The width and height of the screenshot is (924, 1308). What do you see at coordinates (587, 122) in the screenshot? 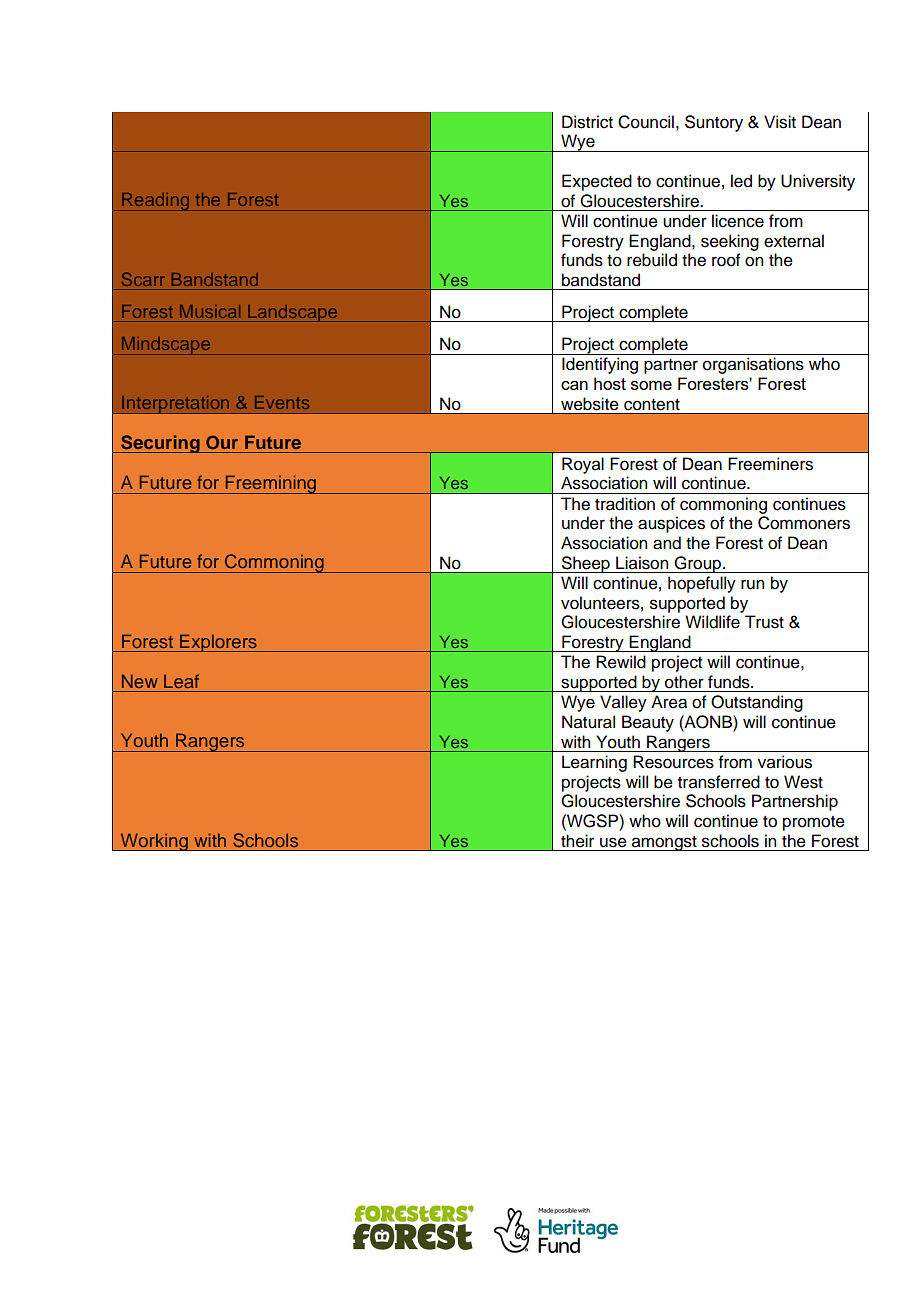
I see `District` at bounding box center [587, 122].
